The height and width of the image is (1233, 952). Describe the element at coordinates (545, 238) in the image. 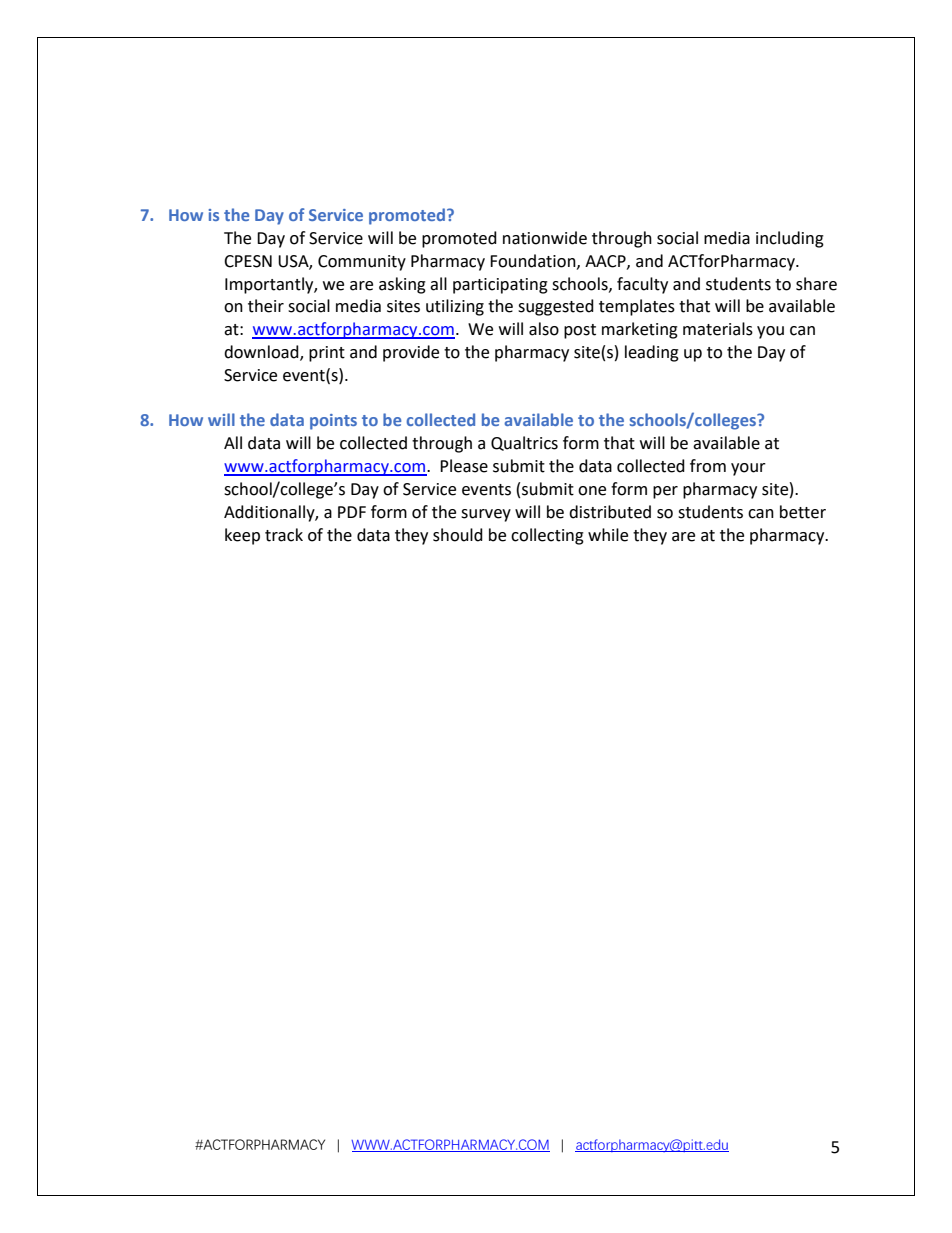

I see `nationwide` at that location.
